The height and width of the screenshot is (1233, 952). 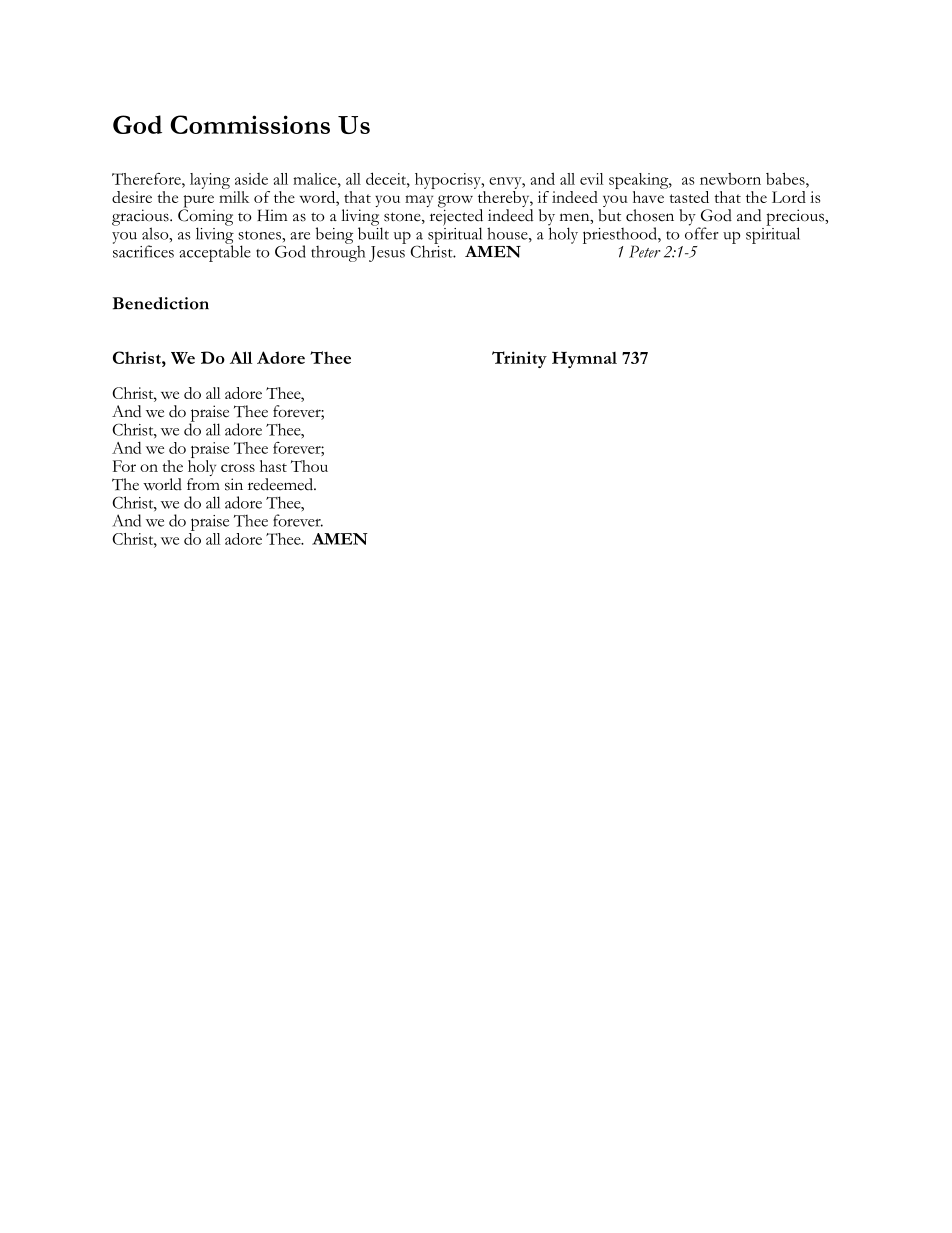 I want to click on Commissions, so click(x=250, y=124).
